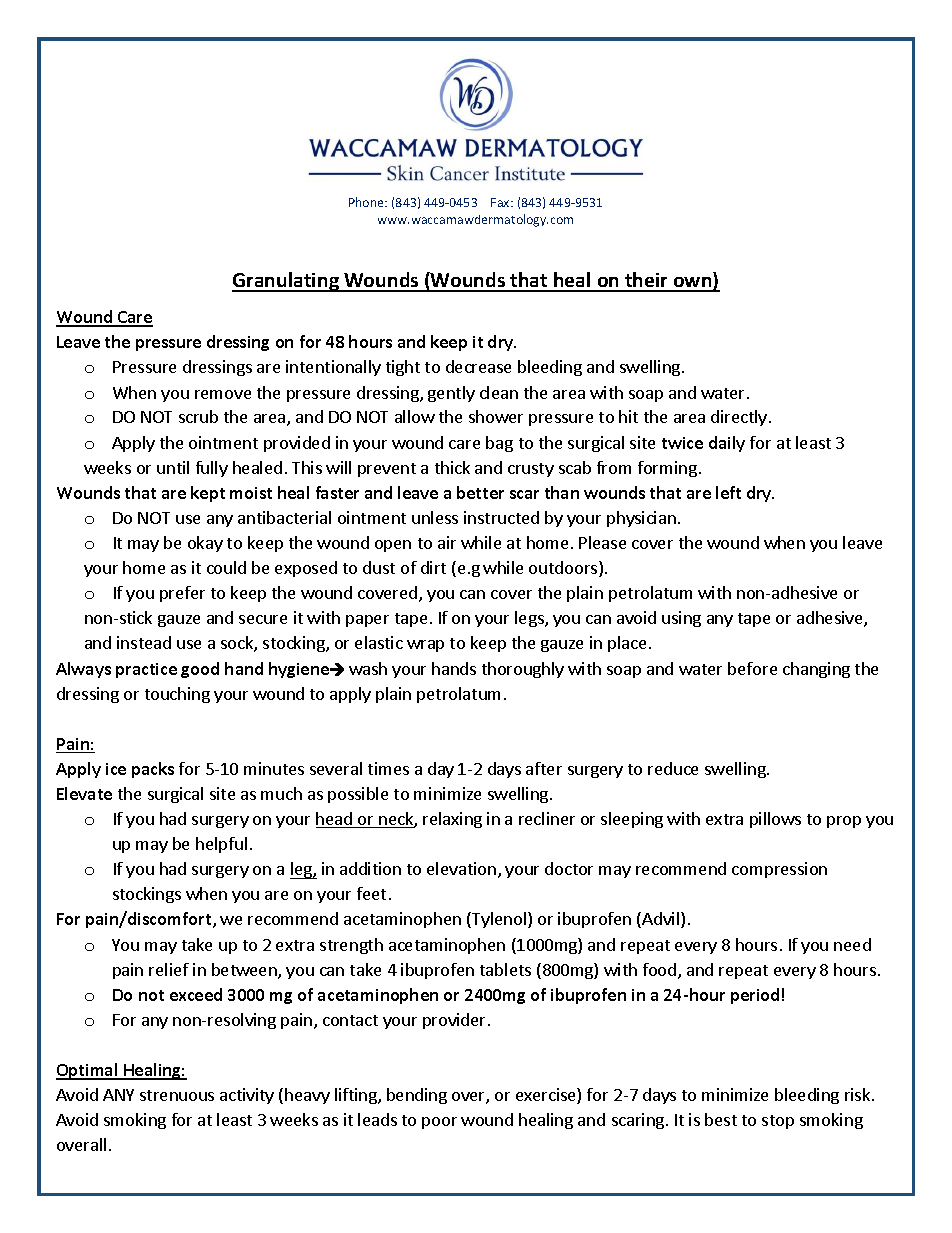 The height and width of the screenshot is (1233, 952). Describe the element at coordinates (501, 202) in the screenshot. I see `Fax` at that location.
